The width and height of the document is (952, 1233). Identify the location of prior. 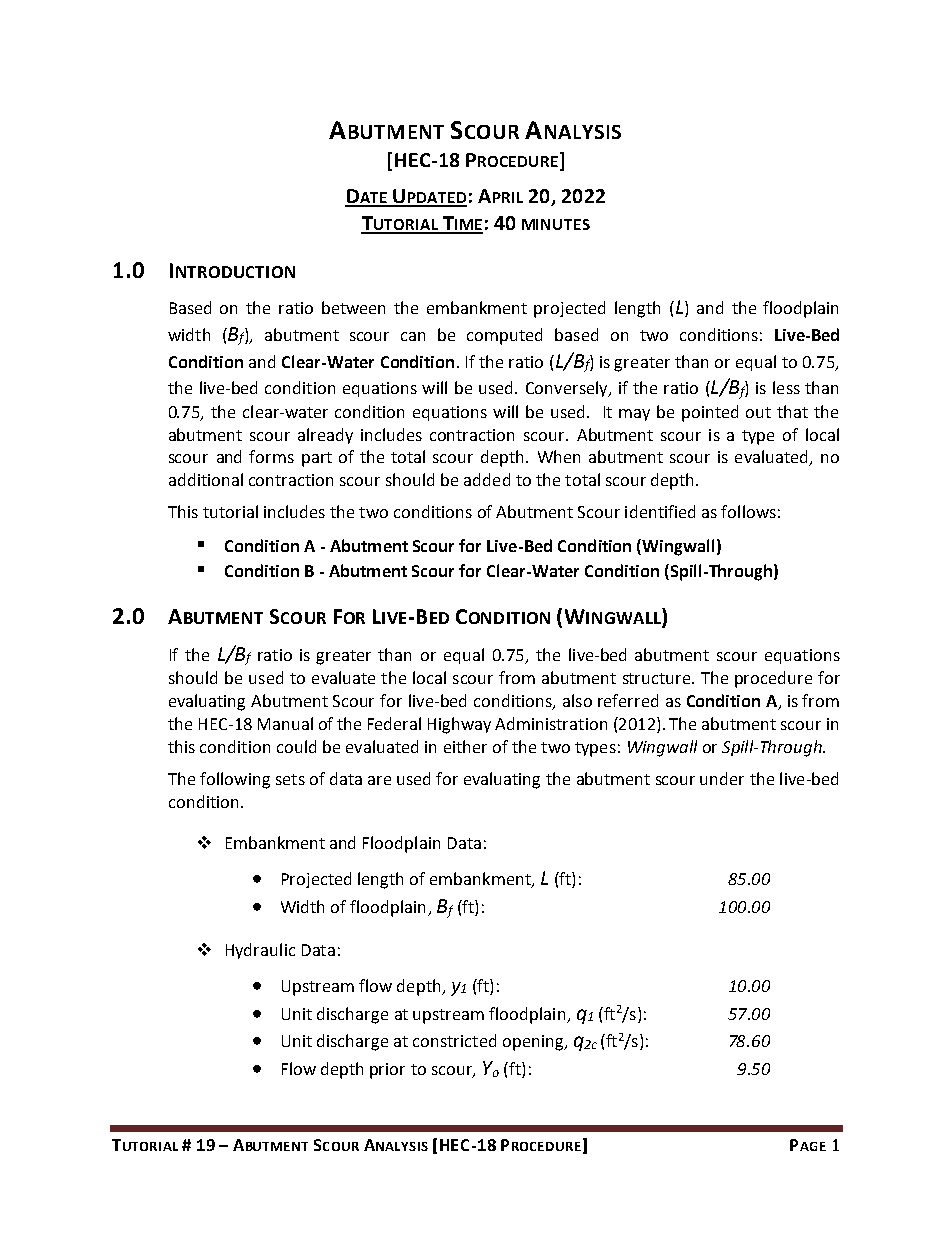
(387, 1071).
